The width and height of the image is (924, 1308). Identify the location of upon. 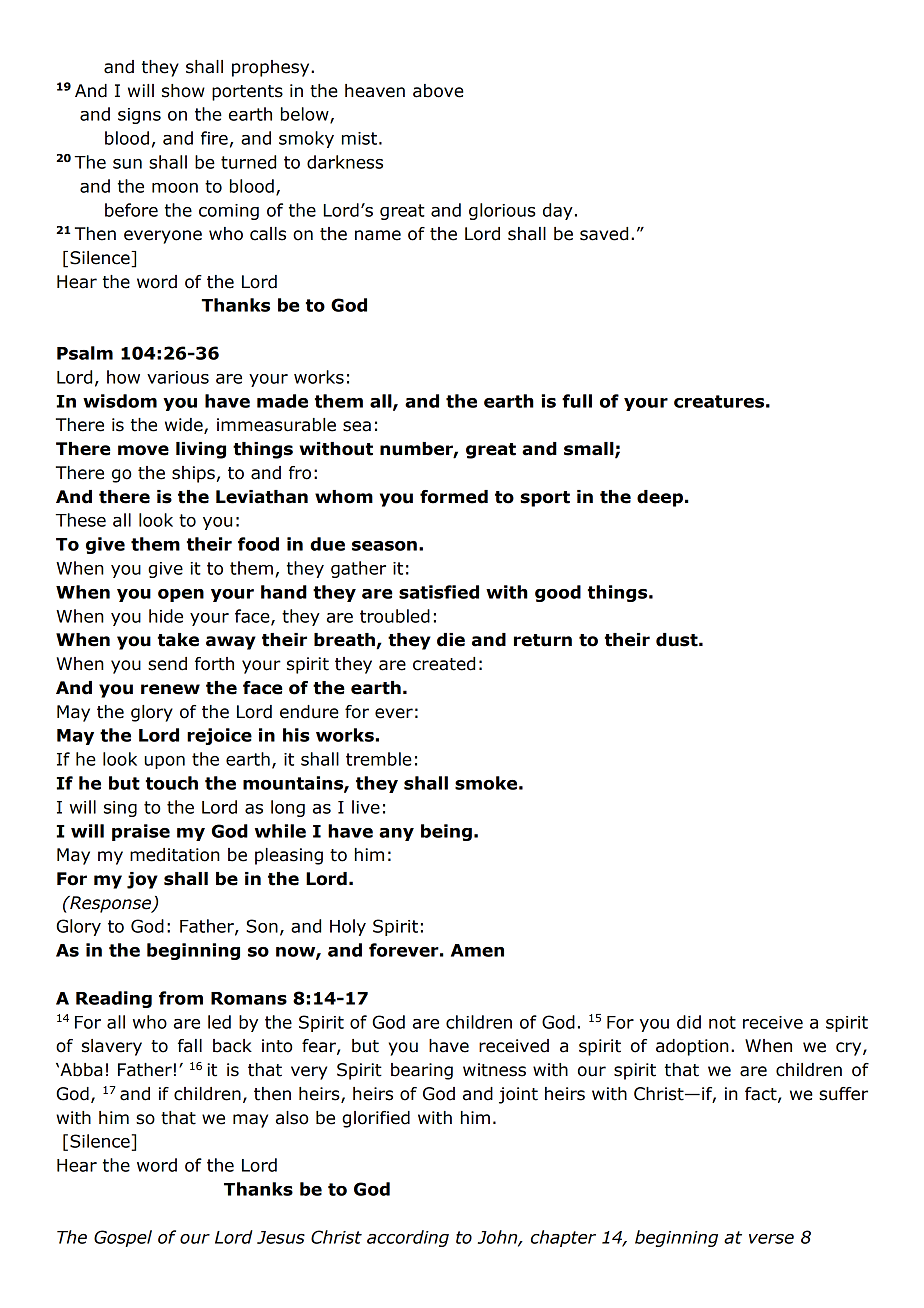
(164, 762).
